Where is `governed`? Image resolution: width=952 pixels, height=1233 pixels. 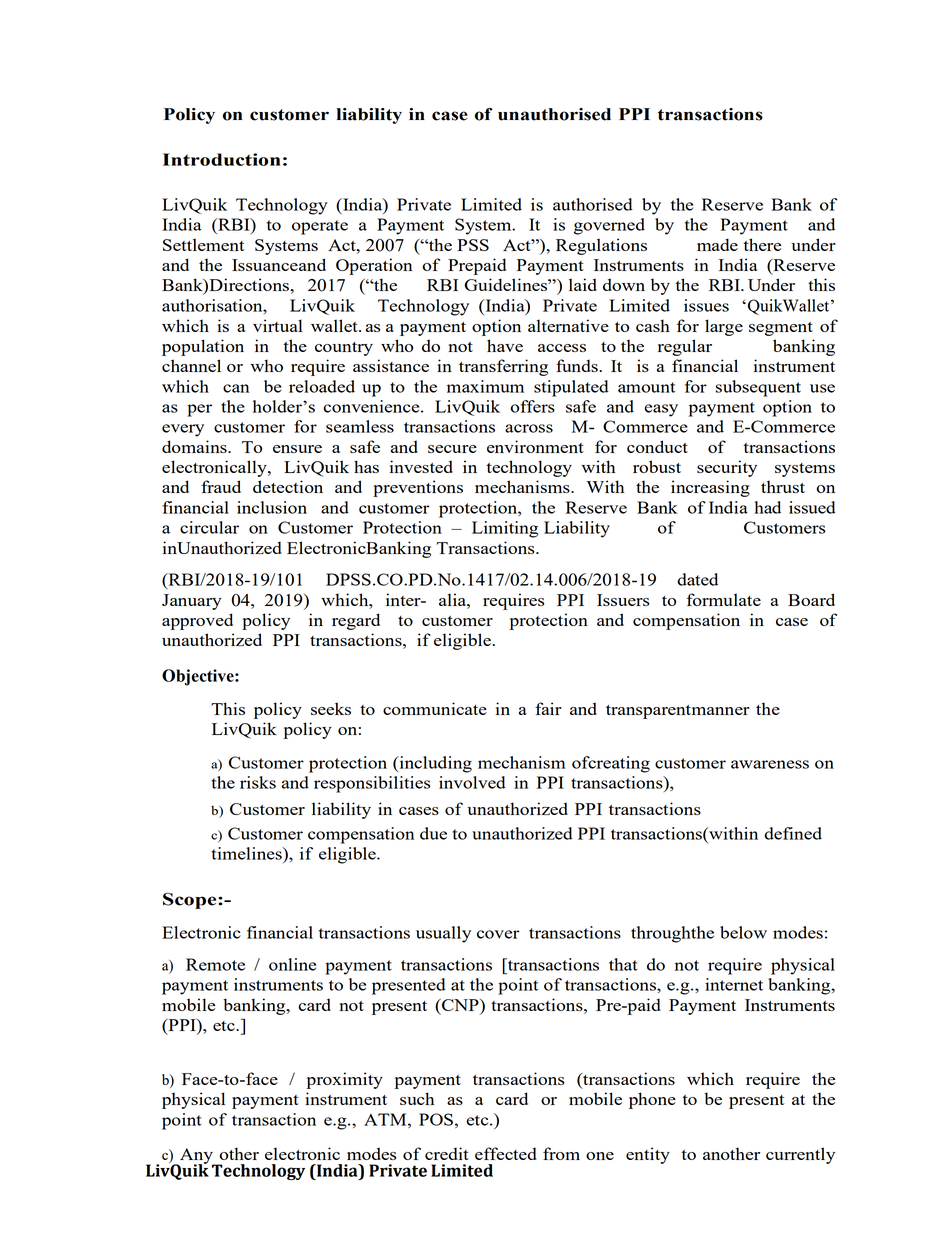 governed is located at coordinates (609, 226).
